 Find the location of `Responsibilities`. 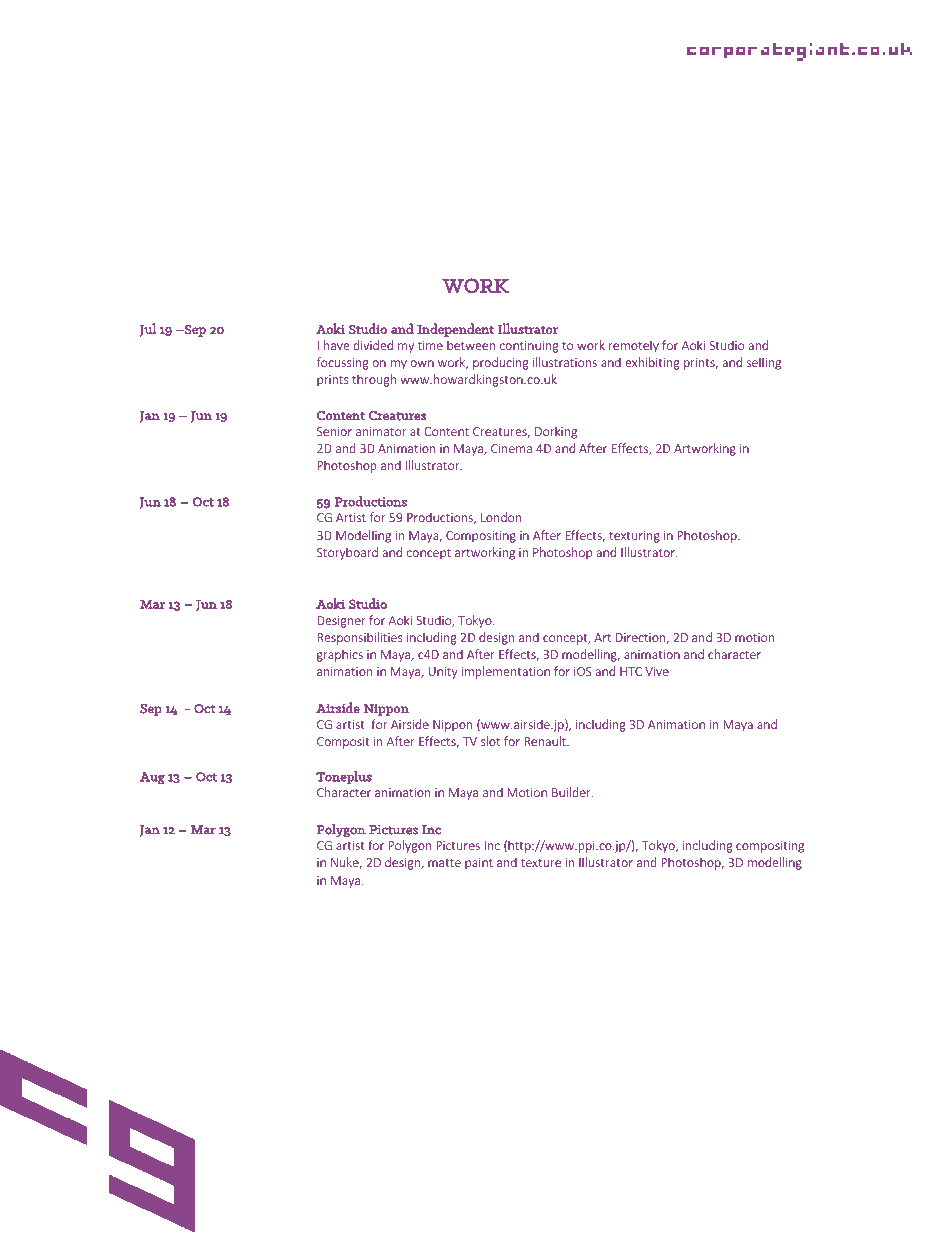

Responsibilities is located at coordinates (360, 638).
